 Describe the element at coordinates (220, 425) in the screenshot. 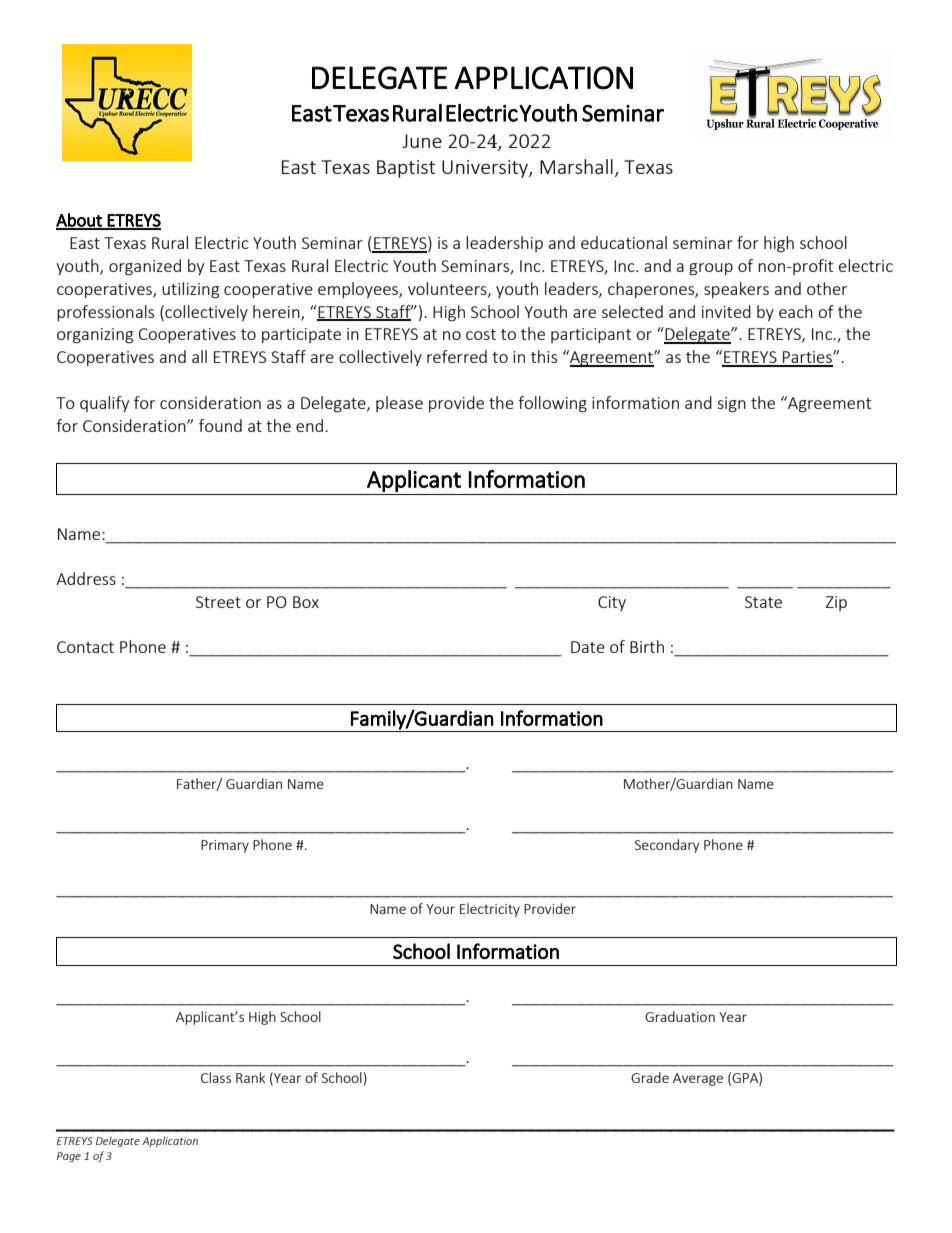

I see `found` at that location.
